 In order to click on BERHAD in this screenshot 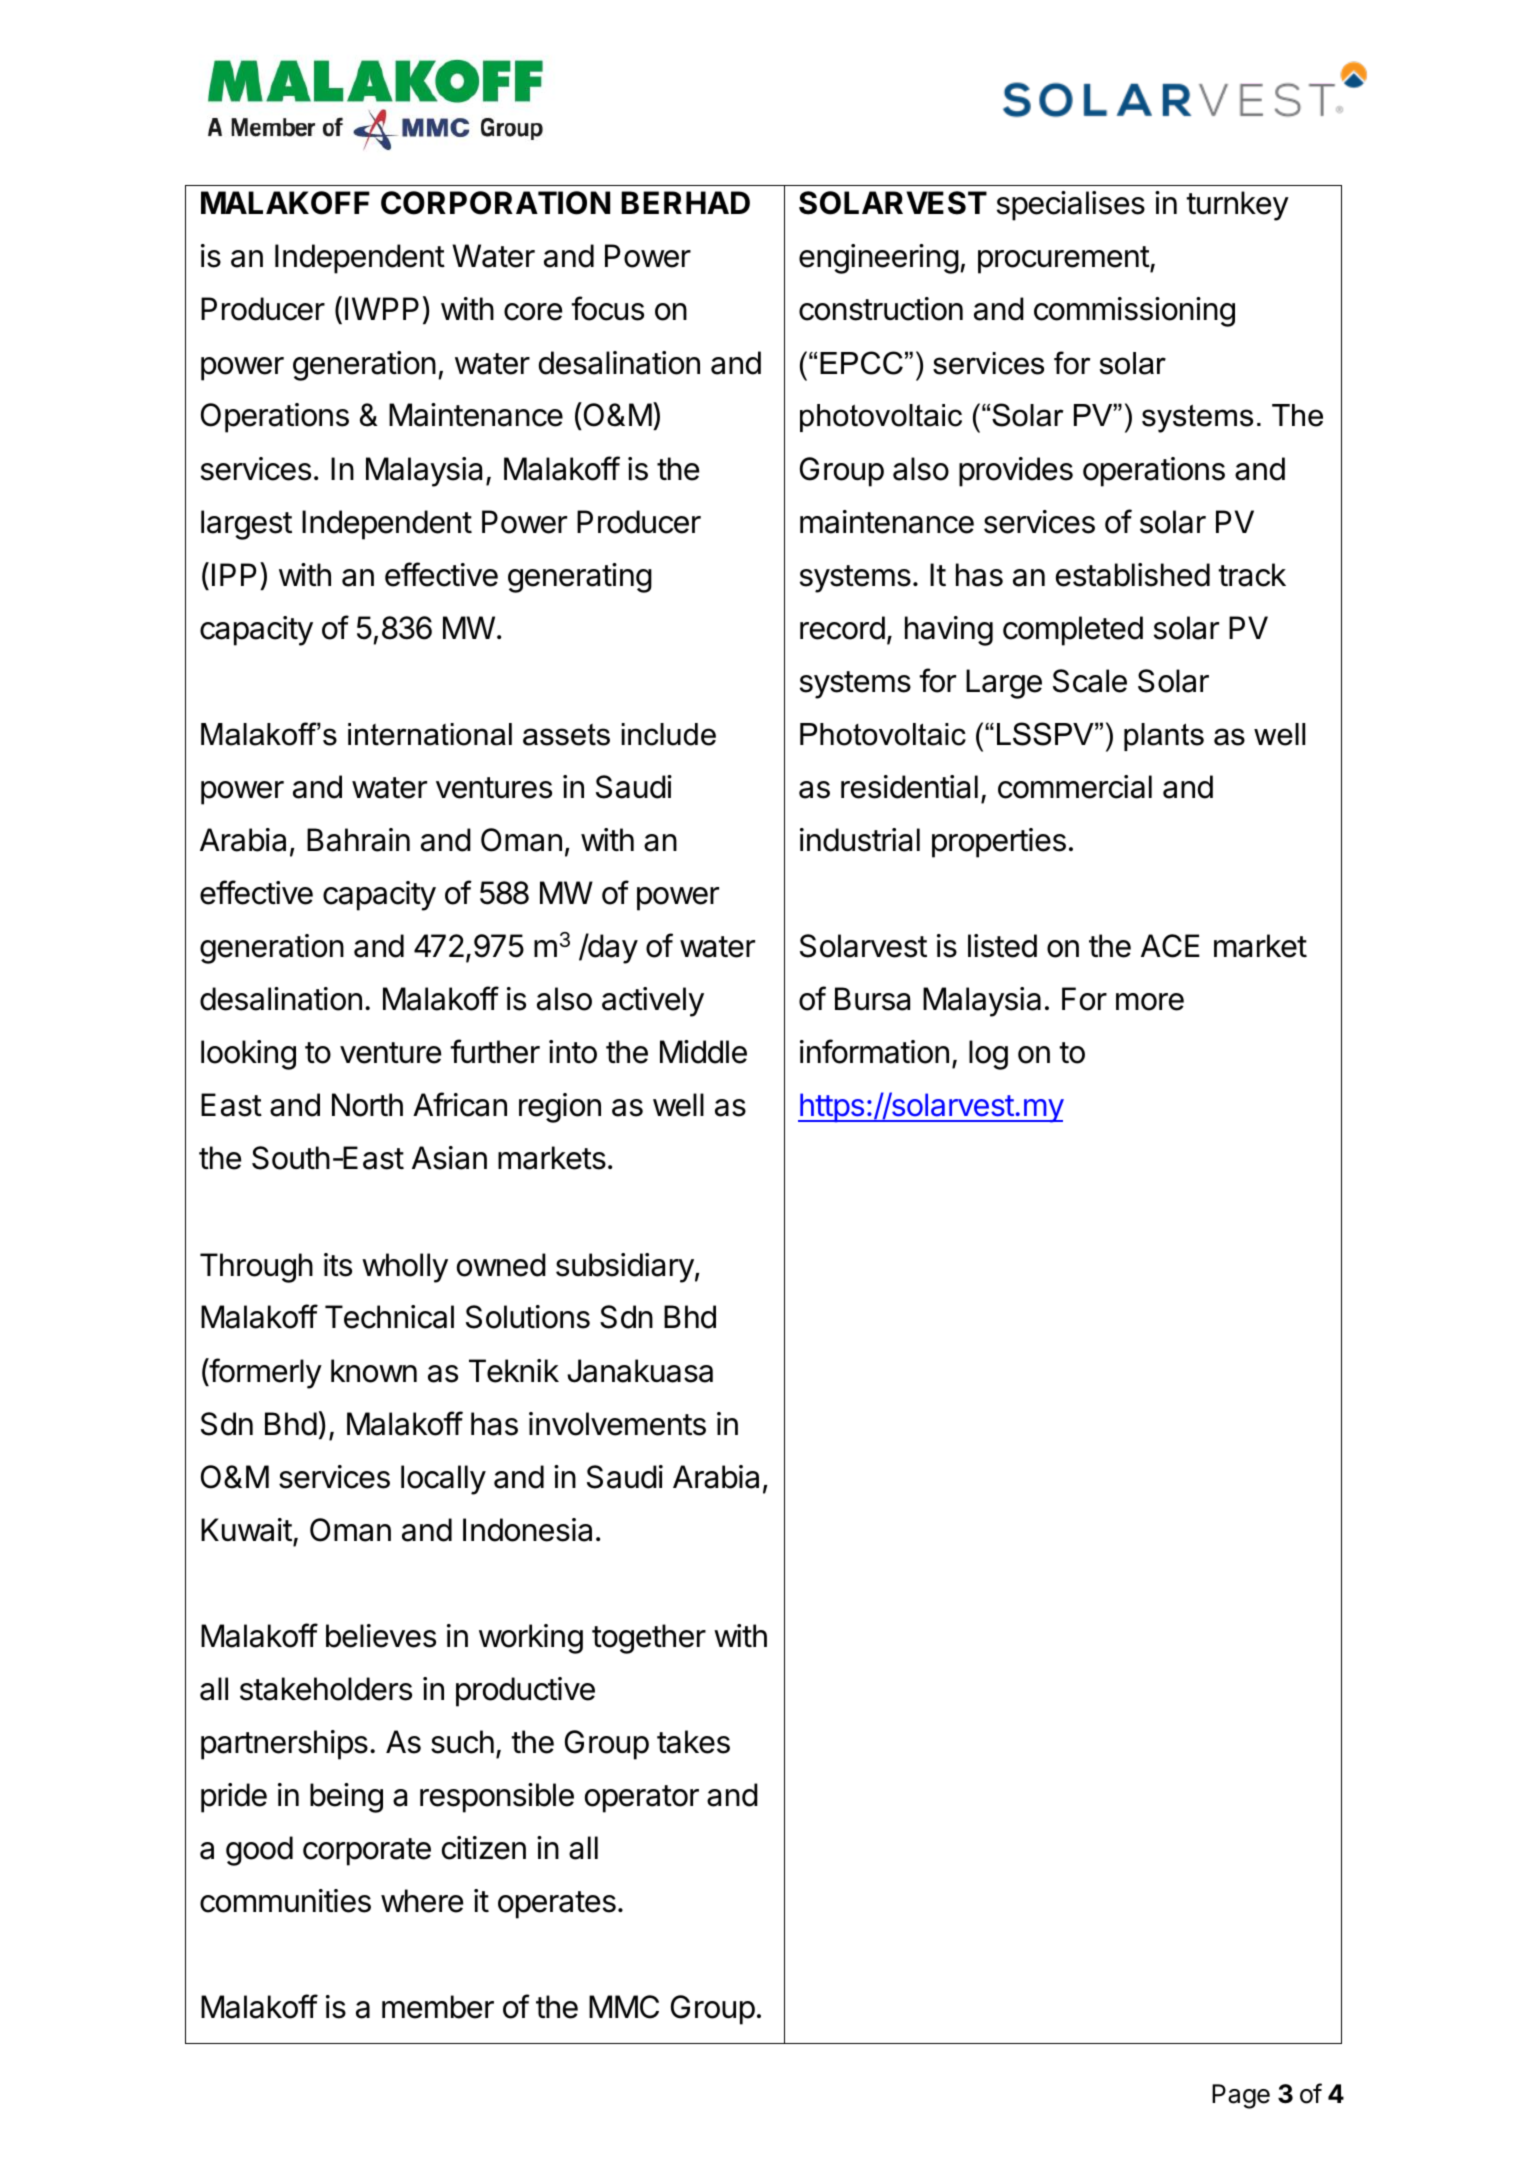, I will do `click(685, 202)`.
